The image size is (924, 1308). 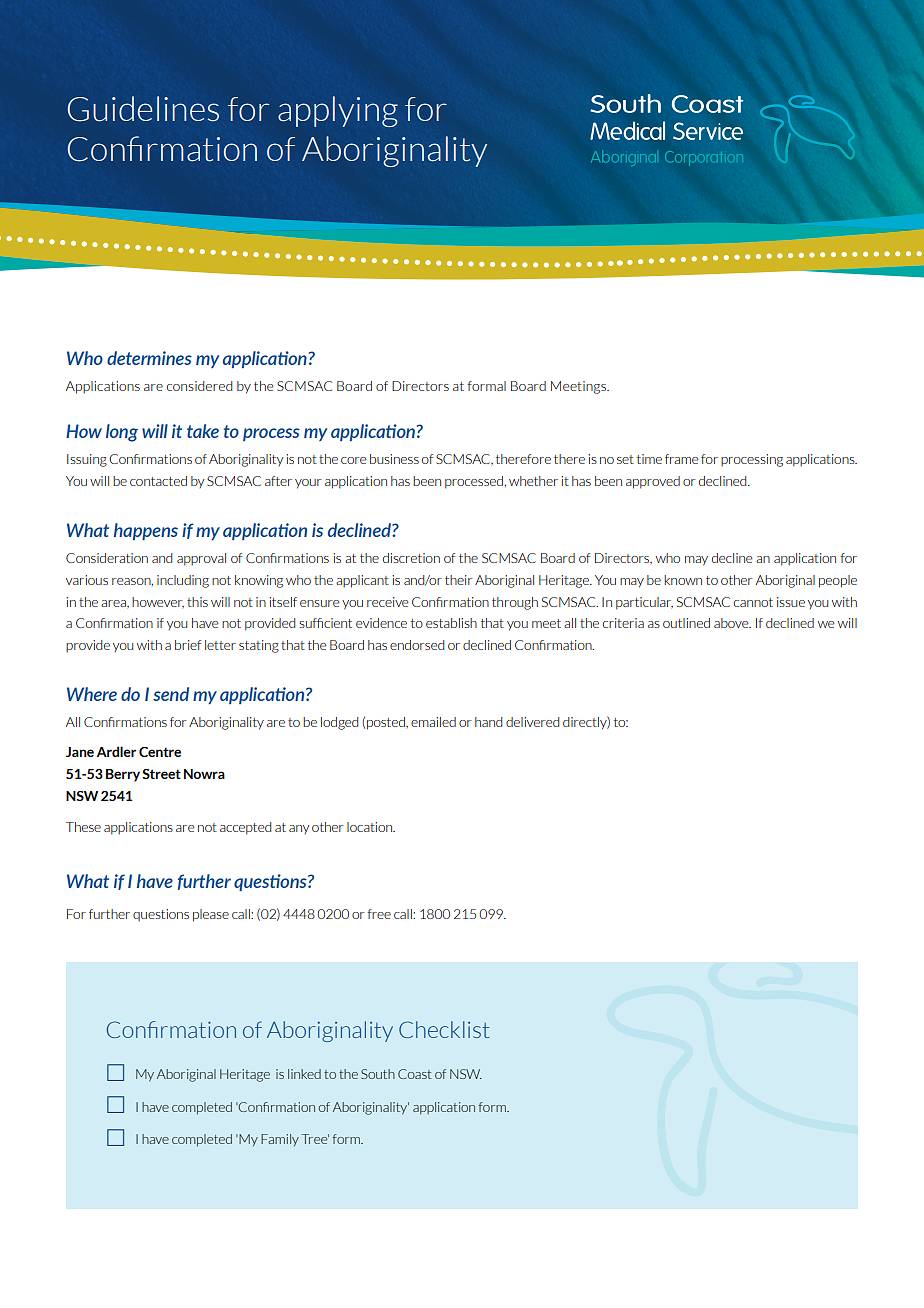 I want to click on considered, so click(x=199, y=386).
